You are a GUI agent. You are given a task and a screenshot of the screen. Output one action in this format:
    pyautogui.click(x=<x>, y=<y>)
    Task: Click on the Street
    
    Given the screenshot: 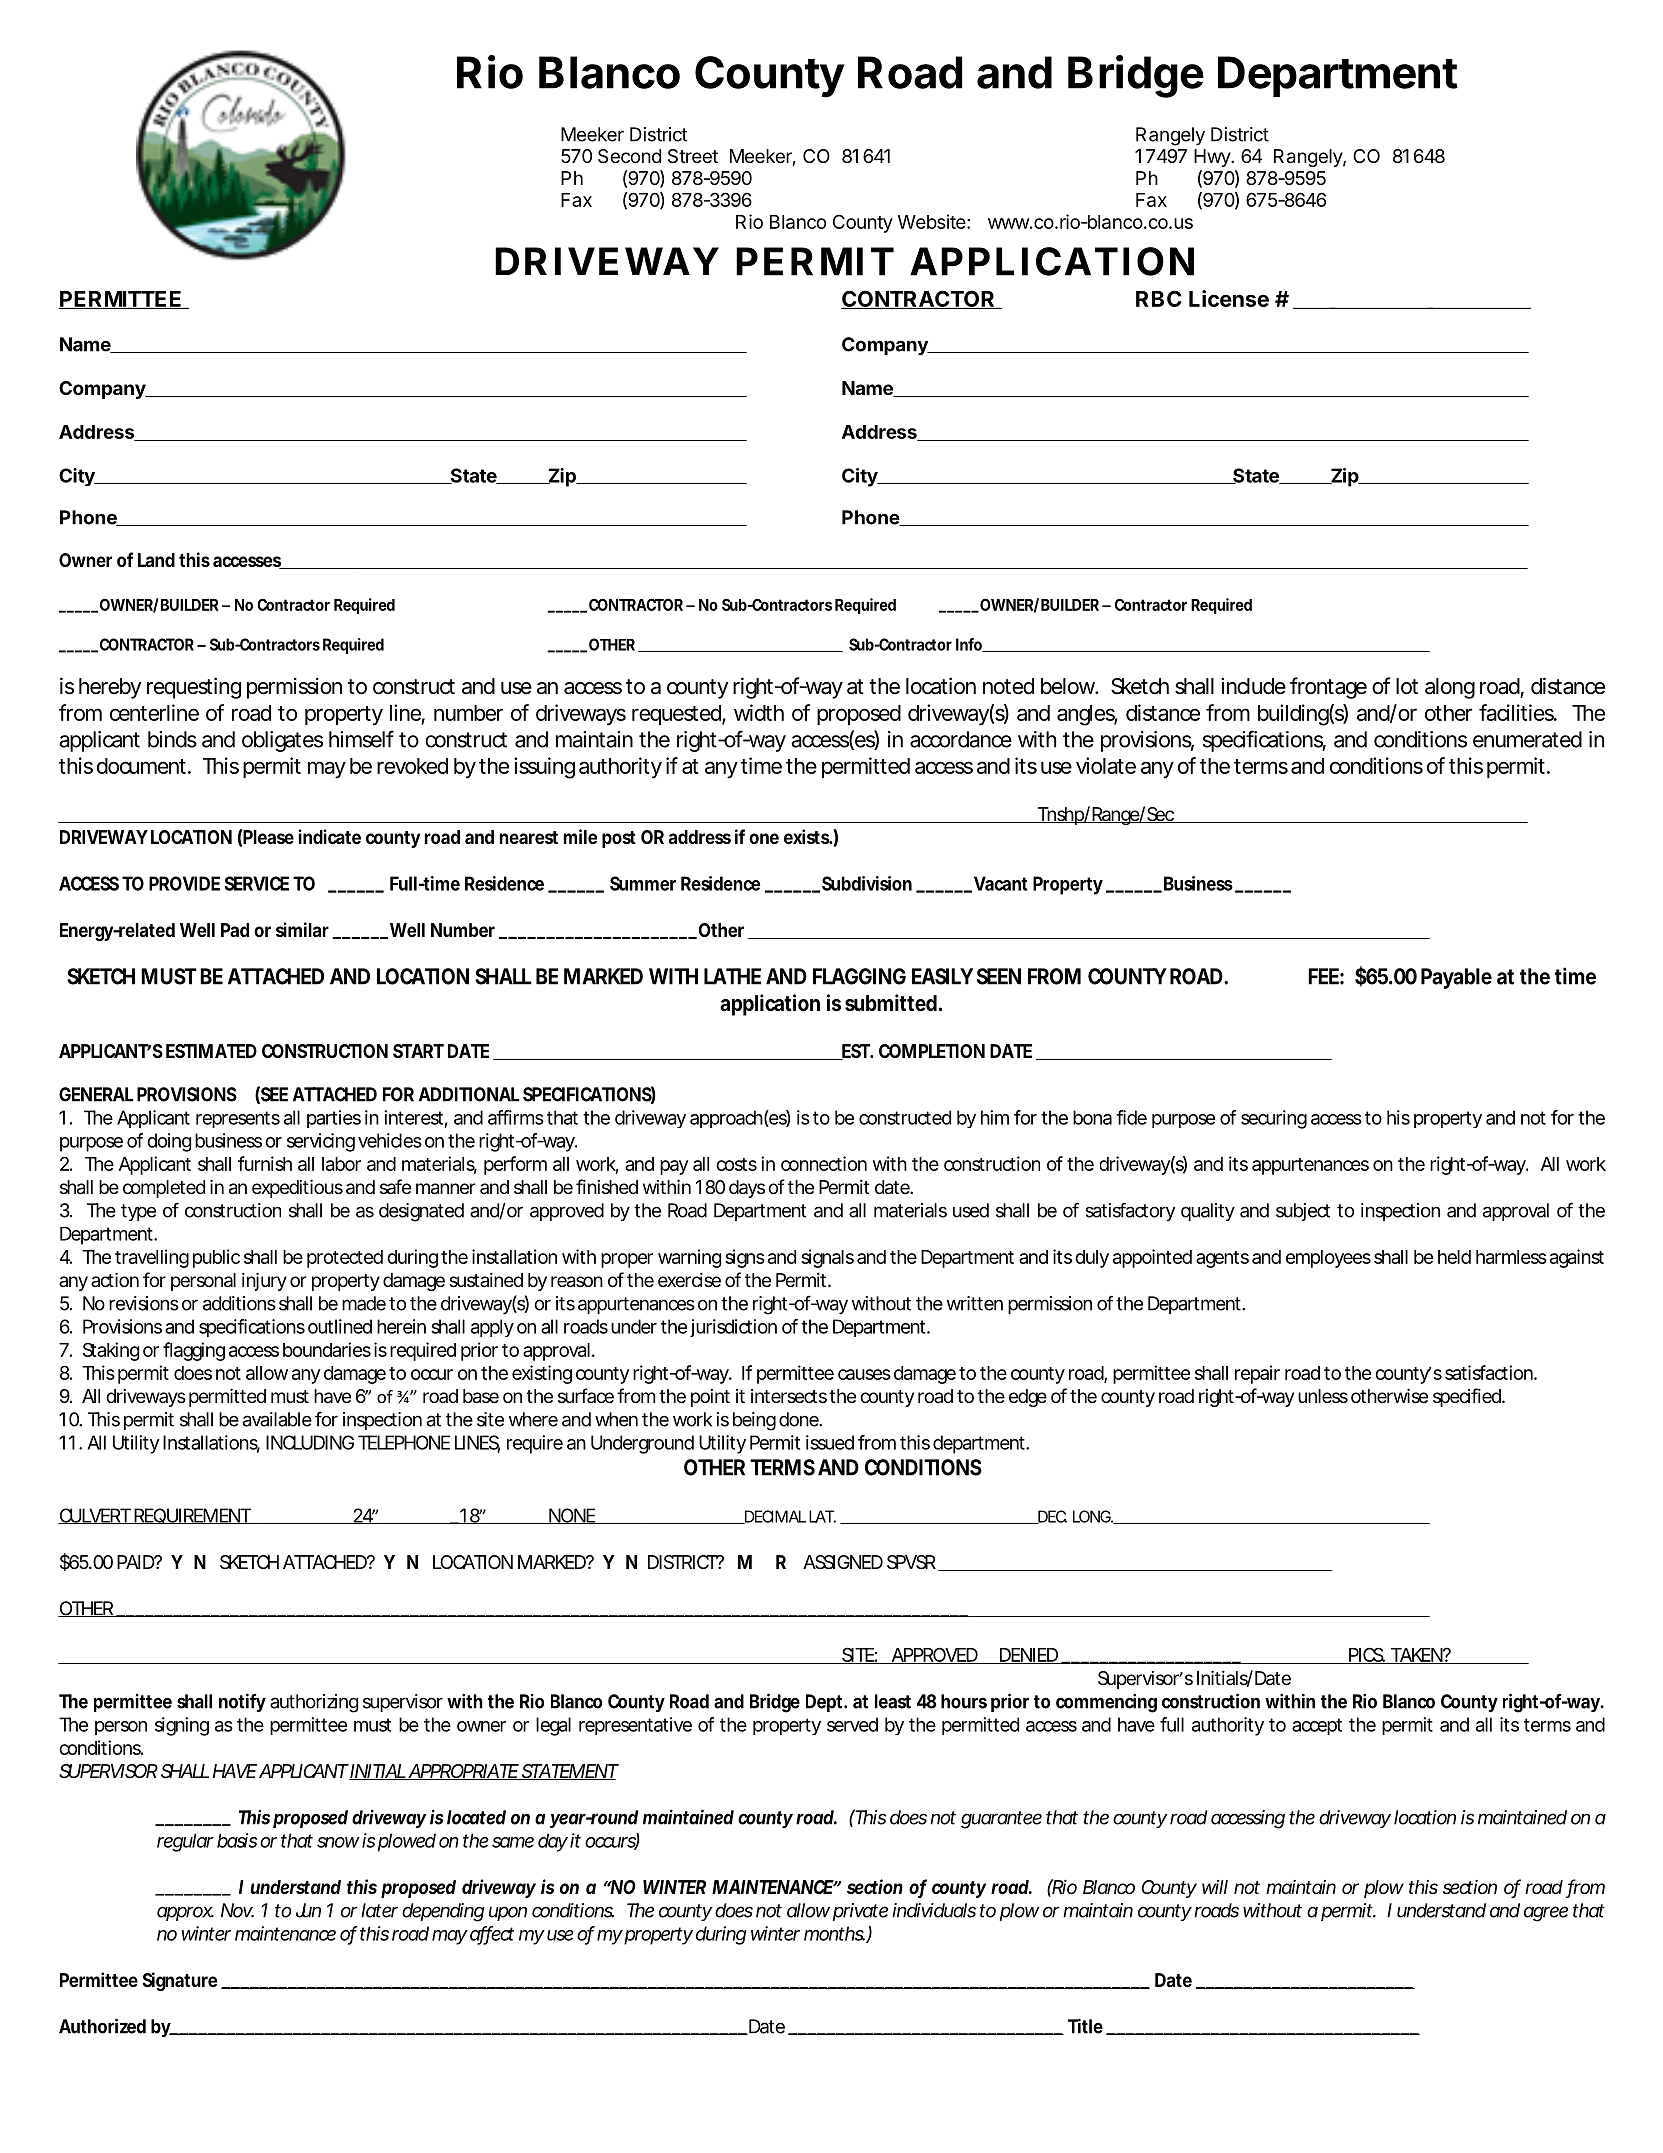 What is the action you would take?
    pyautogui.click(x=693, y=156)
